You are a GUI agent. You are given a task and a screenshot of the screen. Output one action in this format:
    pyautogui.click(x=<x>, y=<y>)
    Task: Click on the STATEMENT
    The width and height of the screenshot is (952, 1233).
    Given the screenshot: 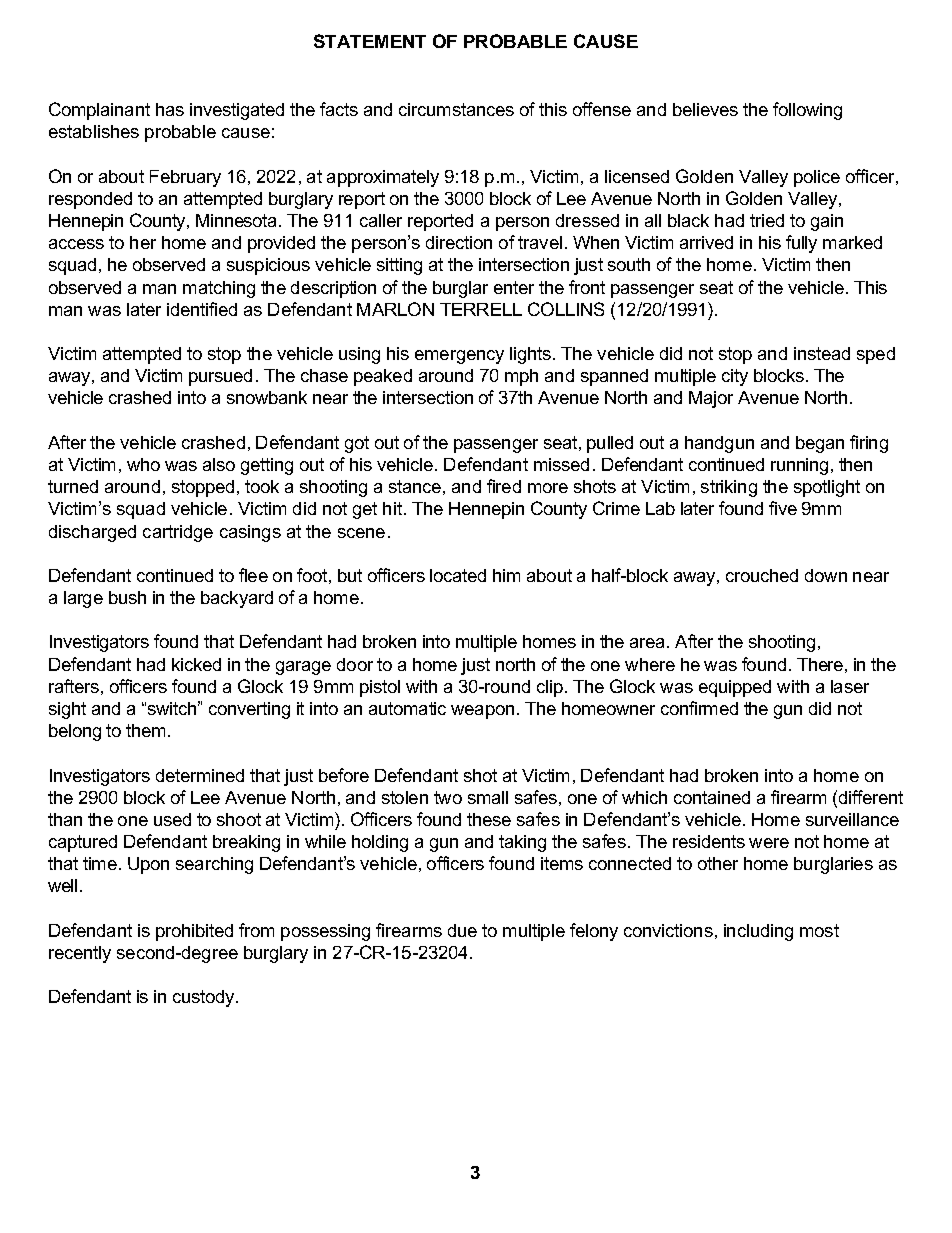 What is the action you would take?
    pyautogui.click(x=370, y=41)
